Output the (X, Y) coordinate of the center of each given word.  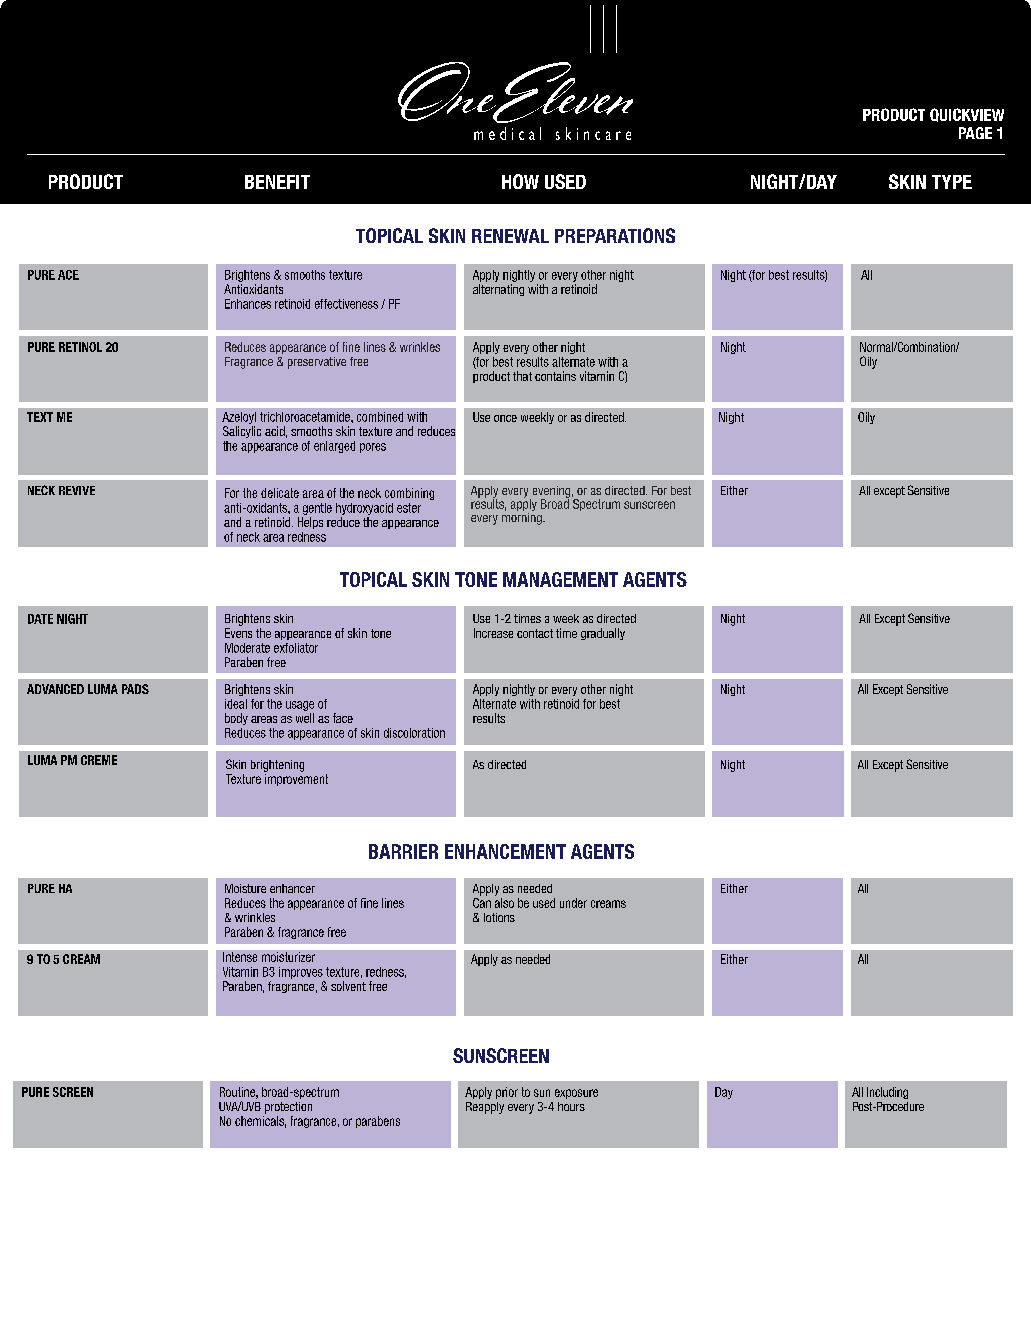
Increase (493, 633)
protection (288, 1108)
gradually (603, 634)
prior (507, 1093)
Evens (238, 633)
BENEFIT (277, 182)
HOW (520, 181)
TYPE (952, 182)
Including (887, 1093)
